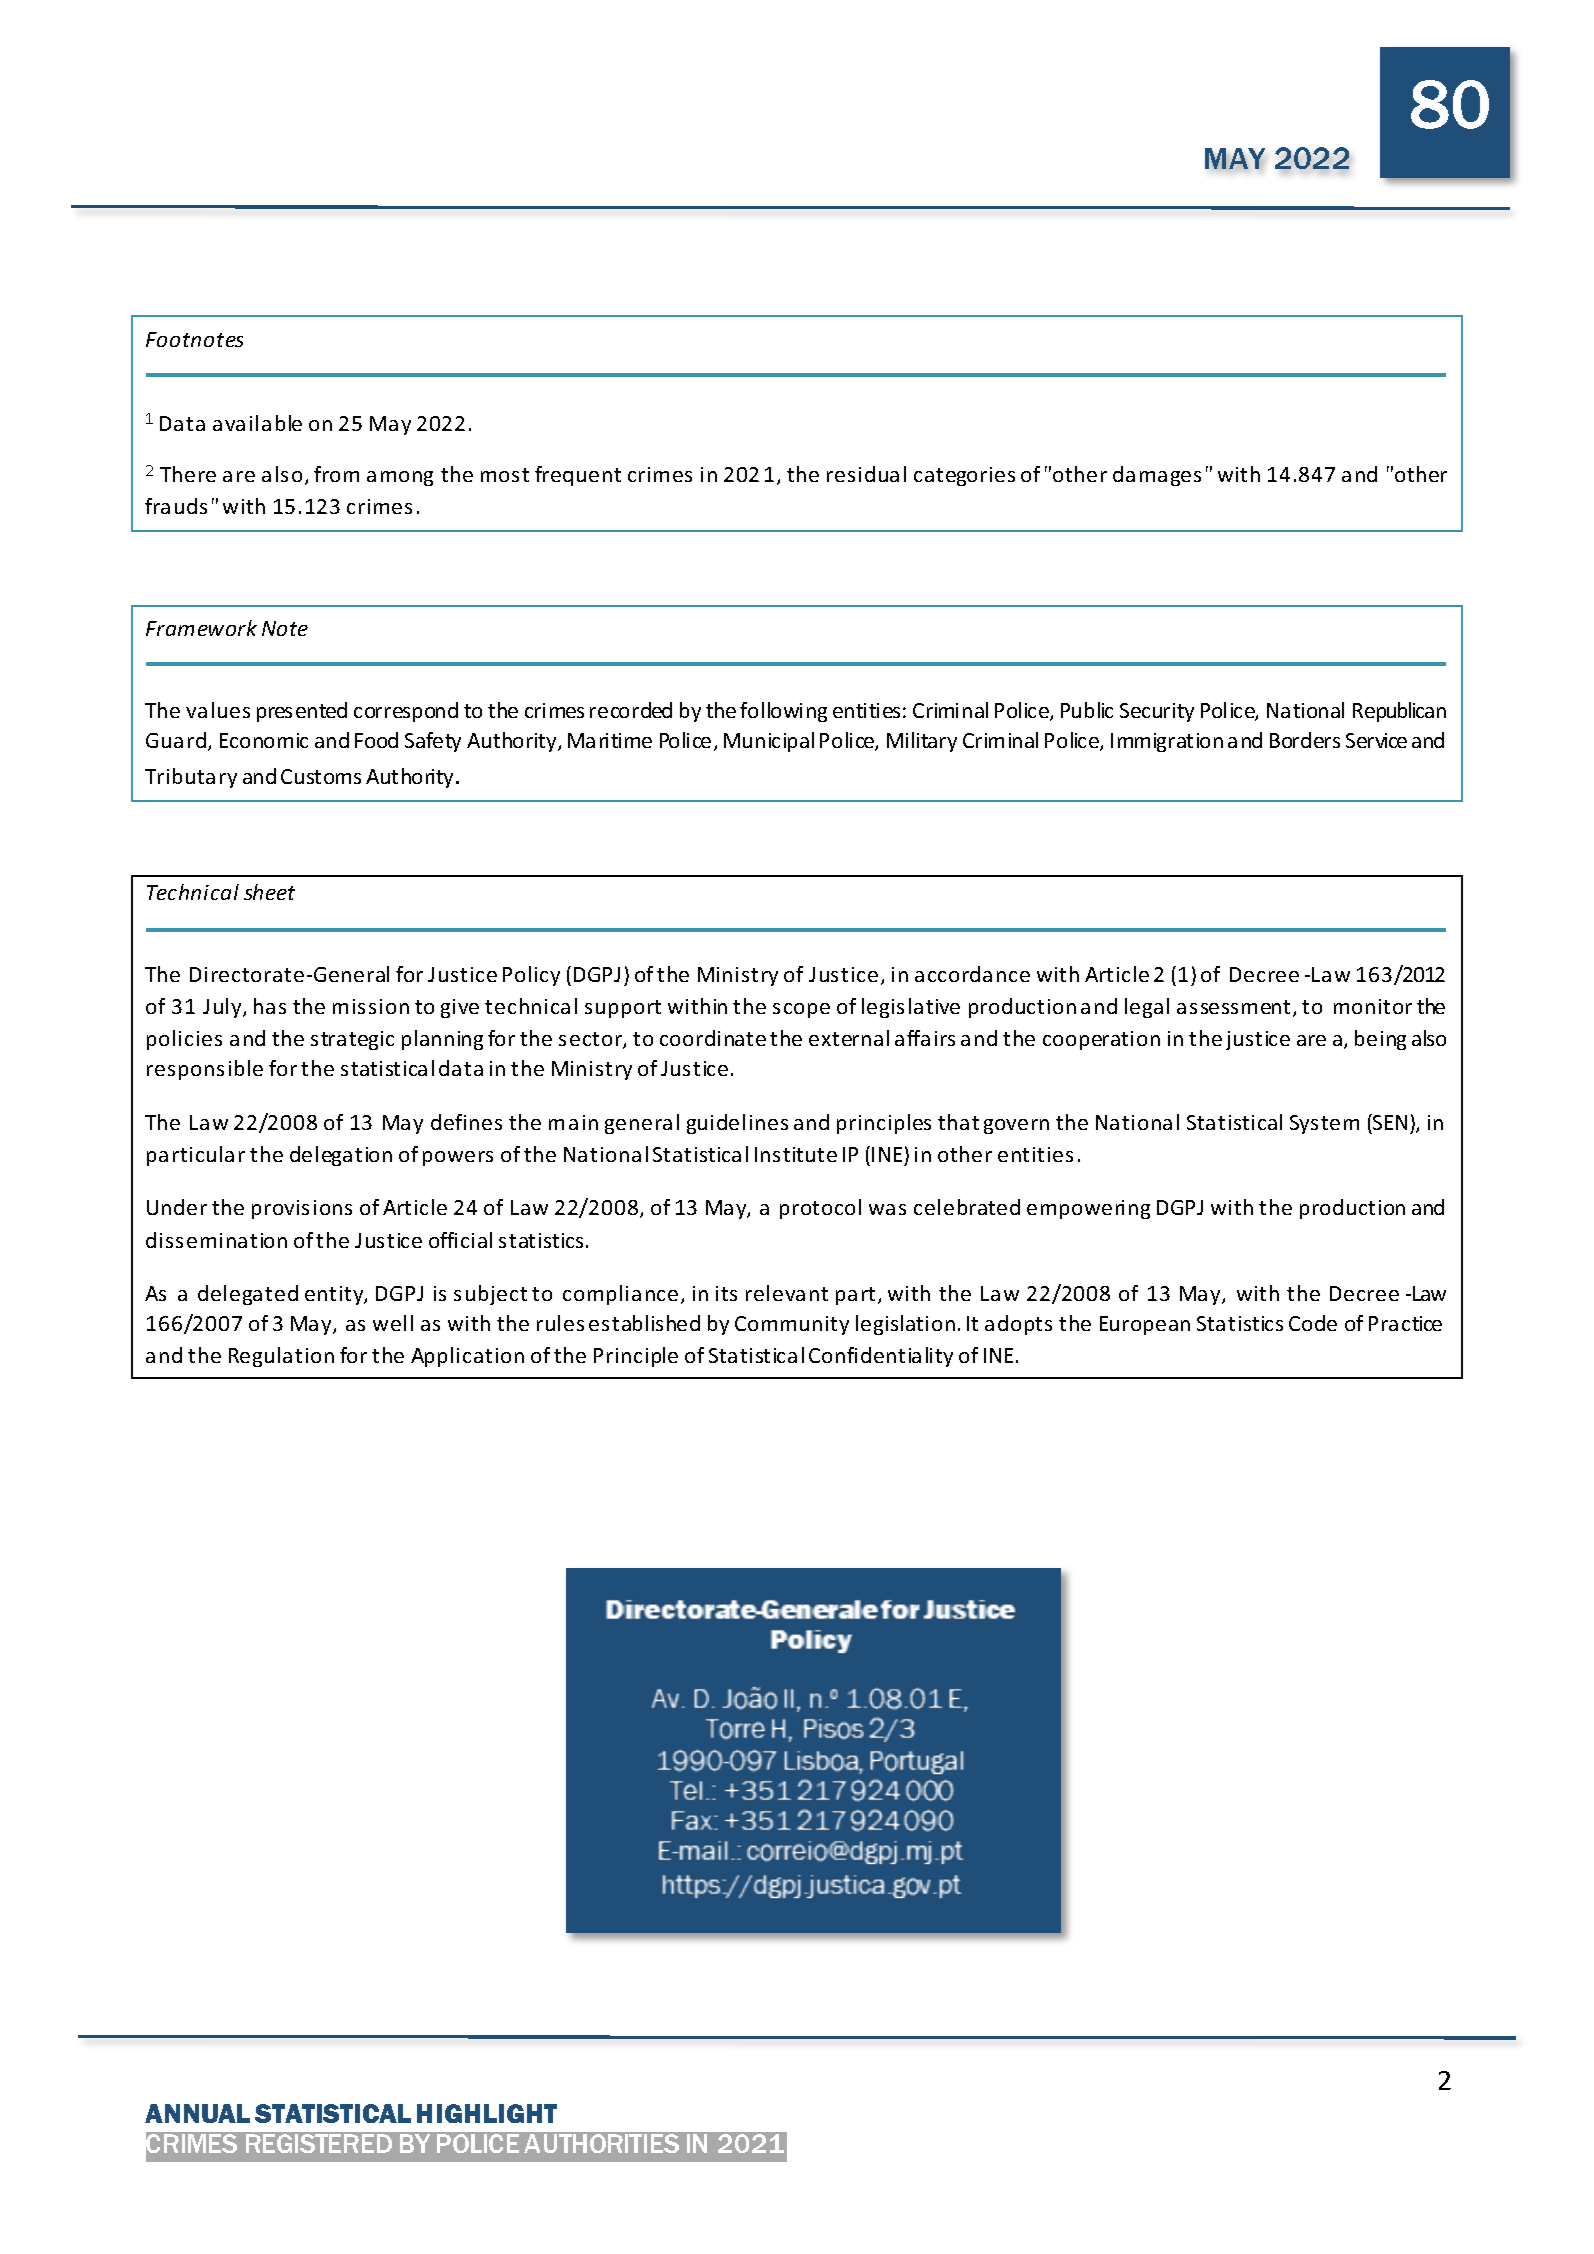 This page has width=1594, height=2254. I want to click on residual, so click(866, 474).
